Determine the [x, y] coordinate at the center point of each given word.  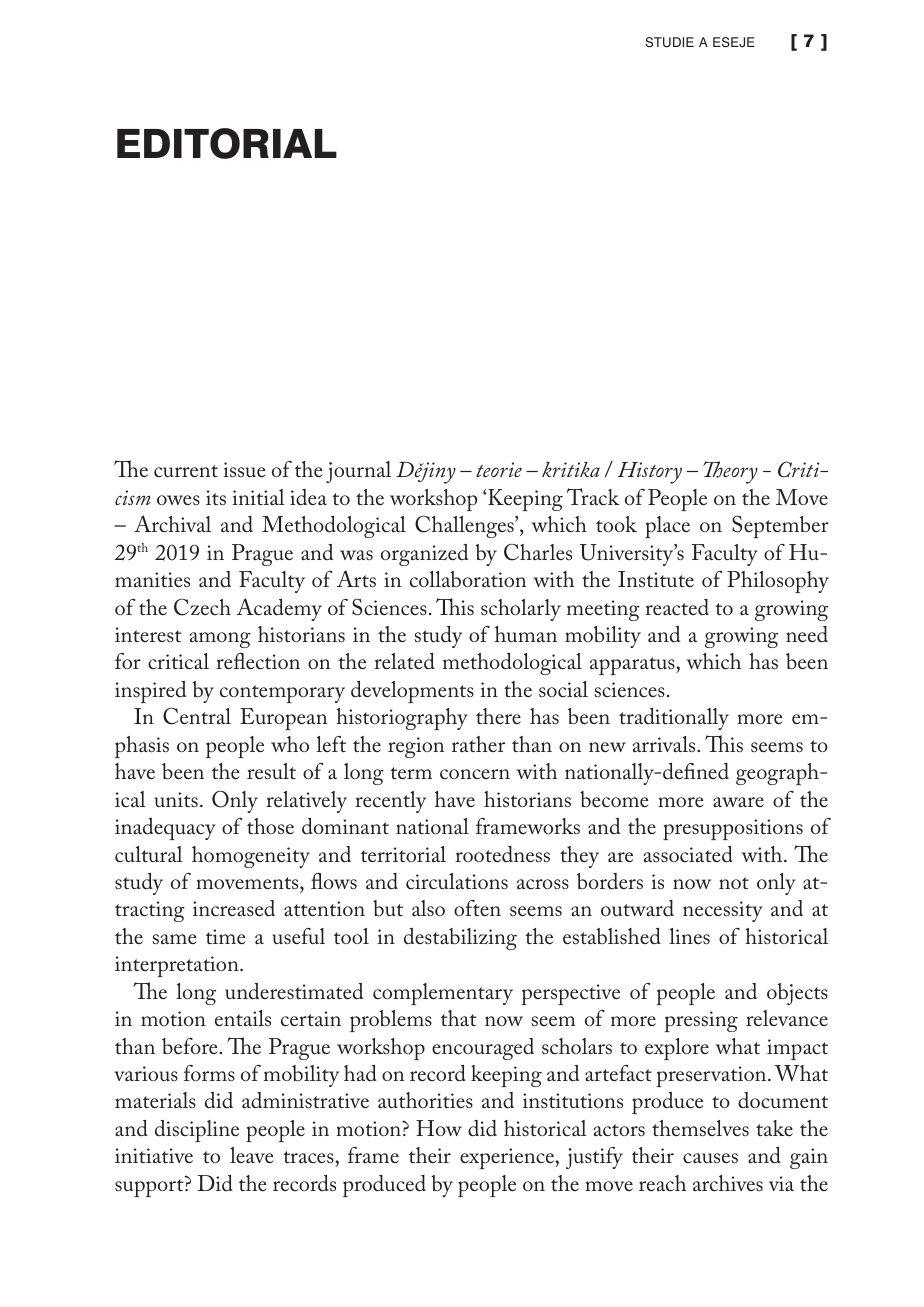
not [734, 883]
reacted [677, 607]
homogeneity [251, 857]
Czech [202, 607]
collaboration [468, 579]
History [650, 473]
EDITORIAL [227, 143]
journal [358, 472]
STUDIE [669, 42]
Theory [730, 472]
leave [252, 1155]
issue [244, 469]
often [477, 908]
